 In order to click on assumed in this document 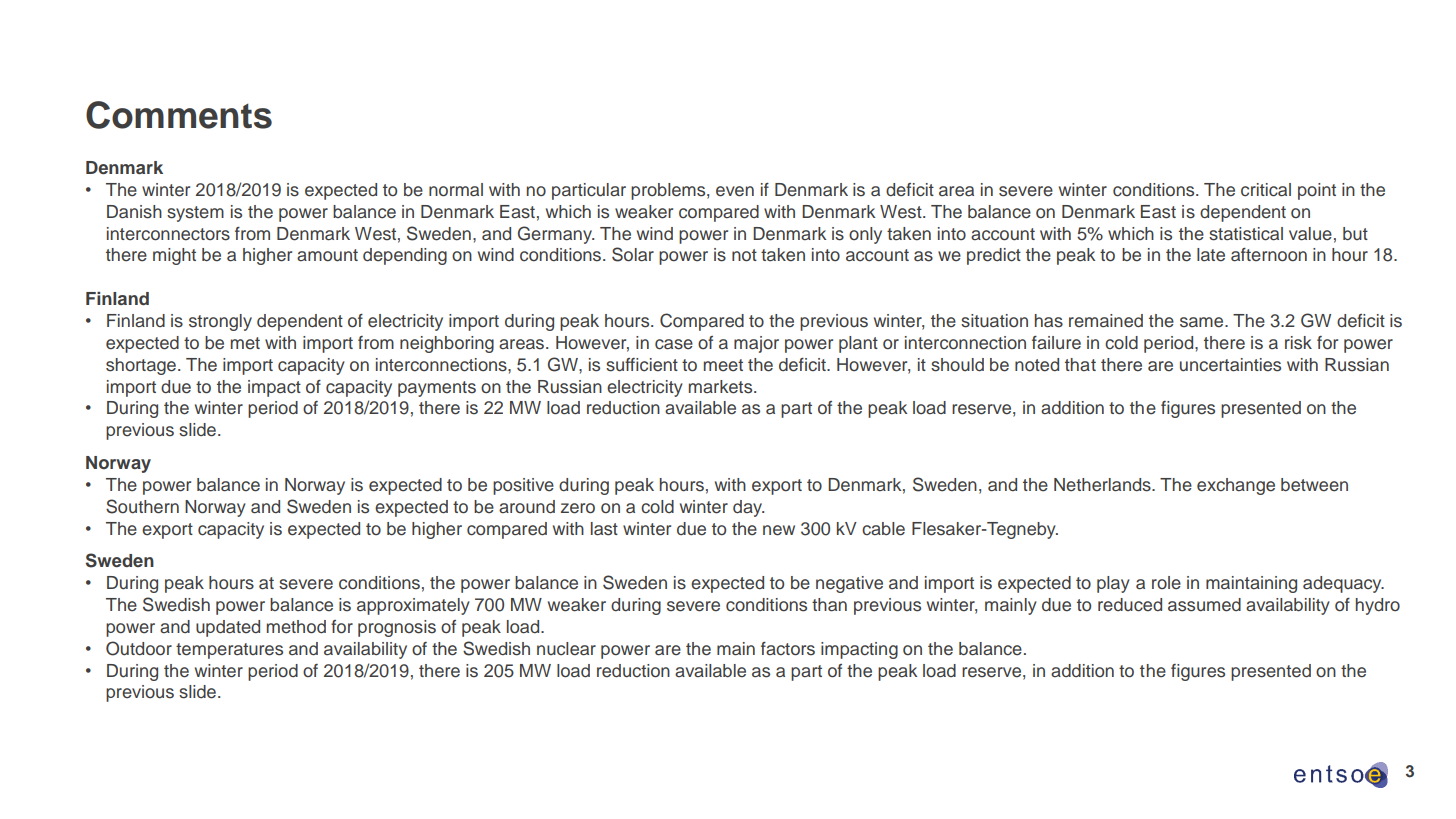, I will do `click(1204, 605)`.
